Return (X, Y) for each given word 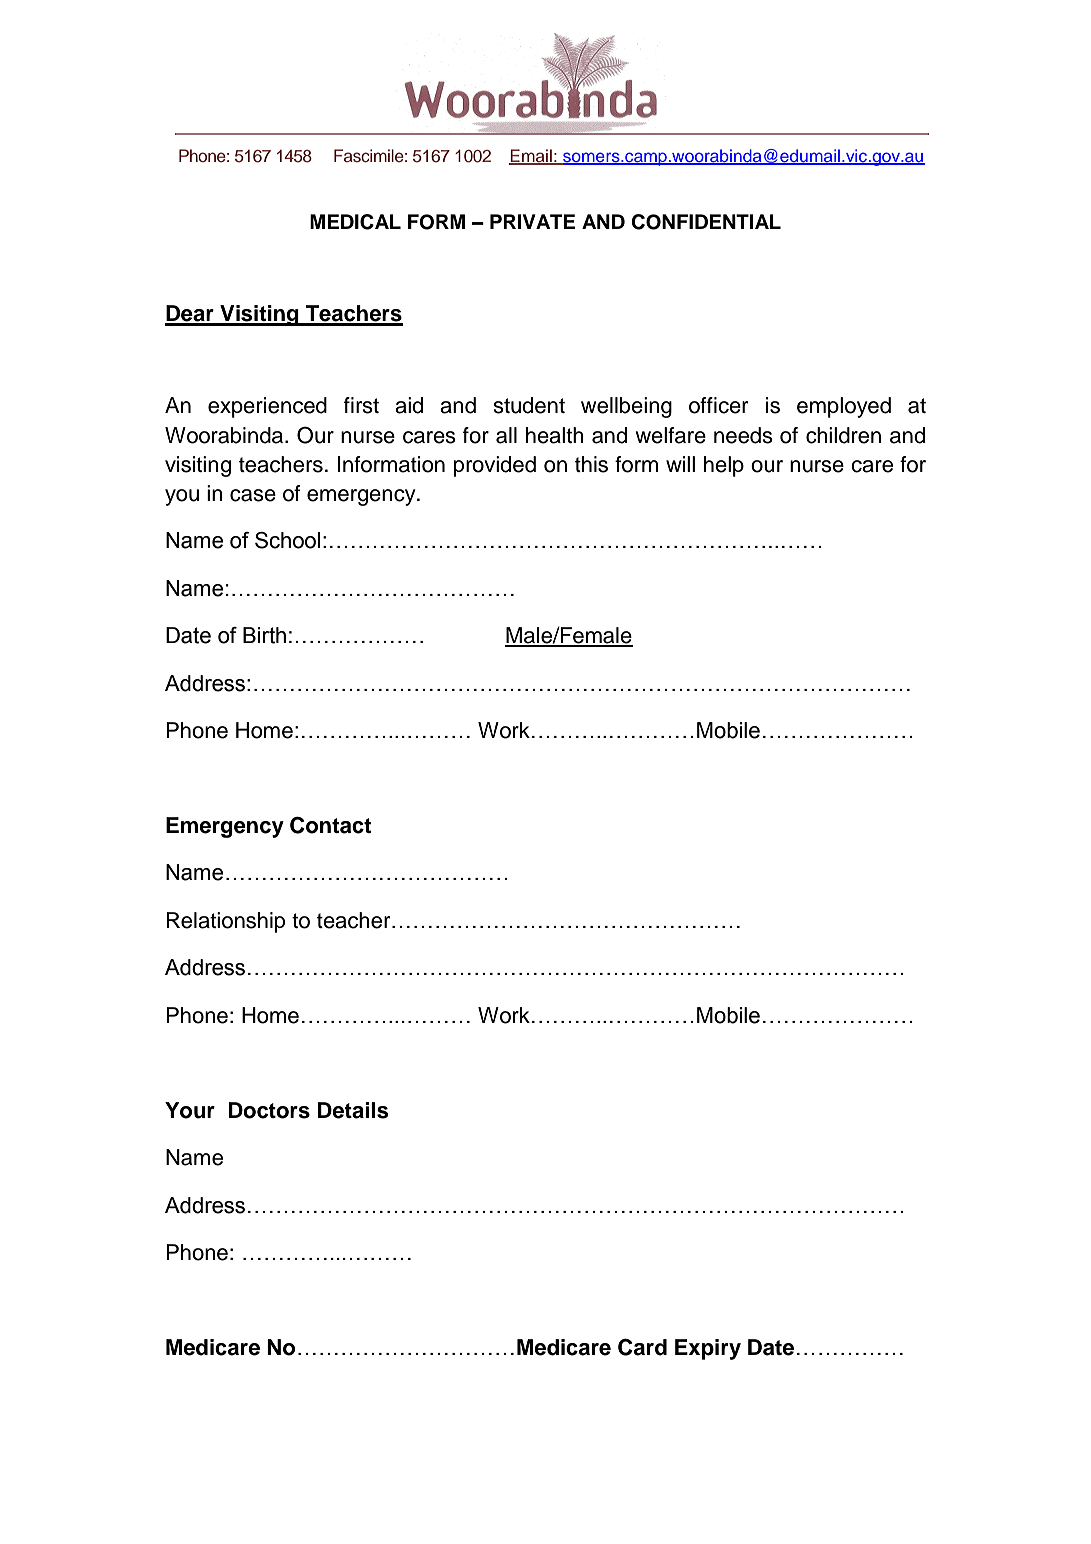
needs (743, 435)
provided (495, 466)
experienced (267, 407)
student (529, 405)
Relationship (226, 922)
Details (353, 1110)
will (680, 464)
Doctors (269, 1110)
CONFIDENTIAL (706, 222)
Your (190, 1110)
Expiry (708, 1349)
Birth (264, 635)
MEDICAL (355, 222)
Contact (330, 825)
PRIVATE (532, 221)
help (724, 466)
